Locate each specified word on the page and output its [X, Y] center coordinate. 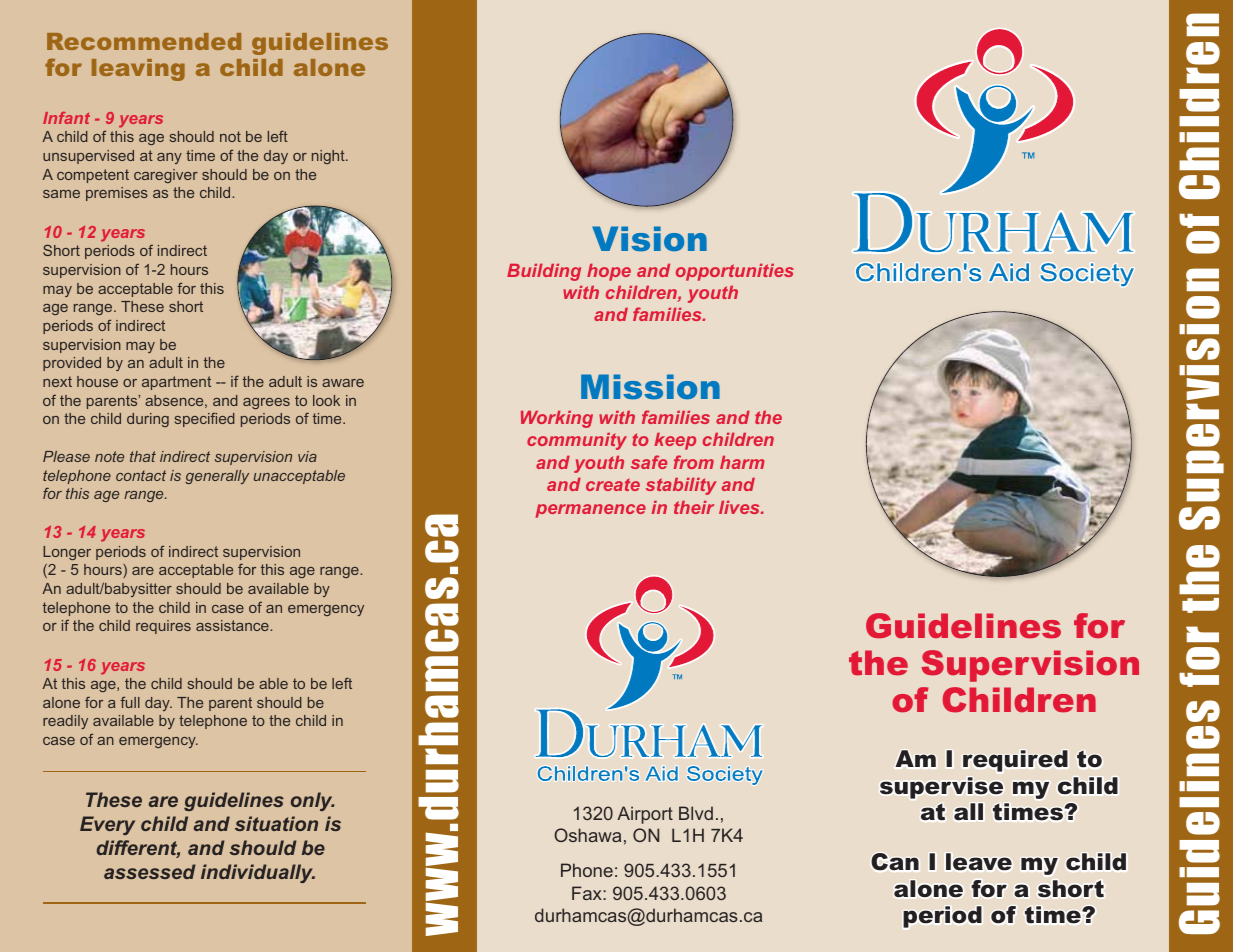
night [329, 157]
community [577, 441]
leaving [138, 70]
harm [742, 462]
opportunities [735, 272]
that [143, 456]
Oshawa [587, 835]
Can [895, 861]
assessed [150, 871]
